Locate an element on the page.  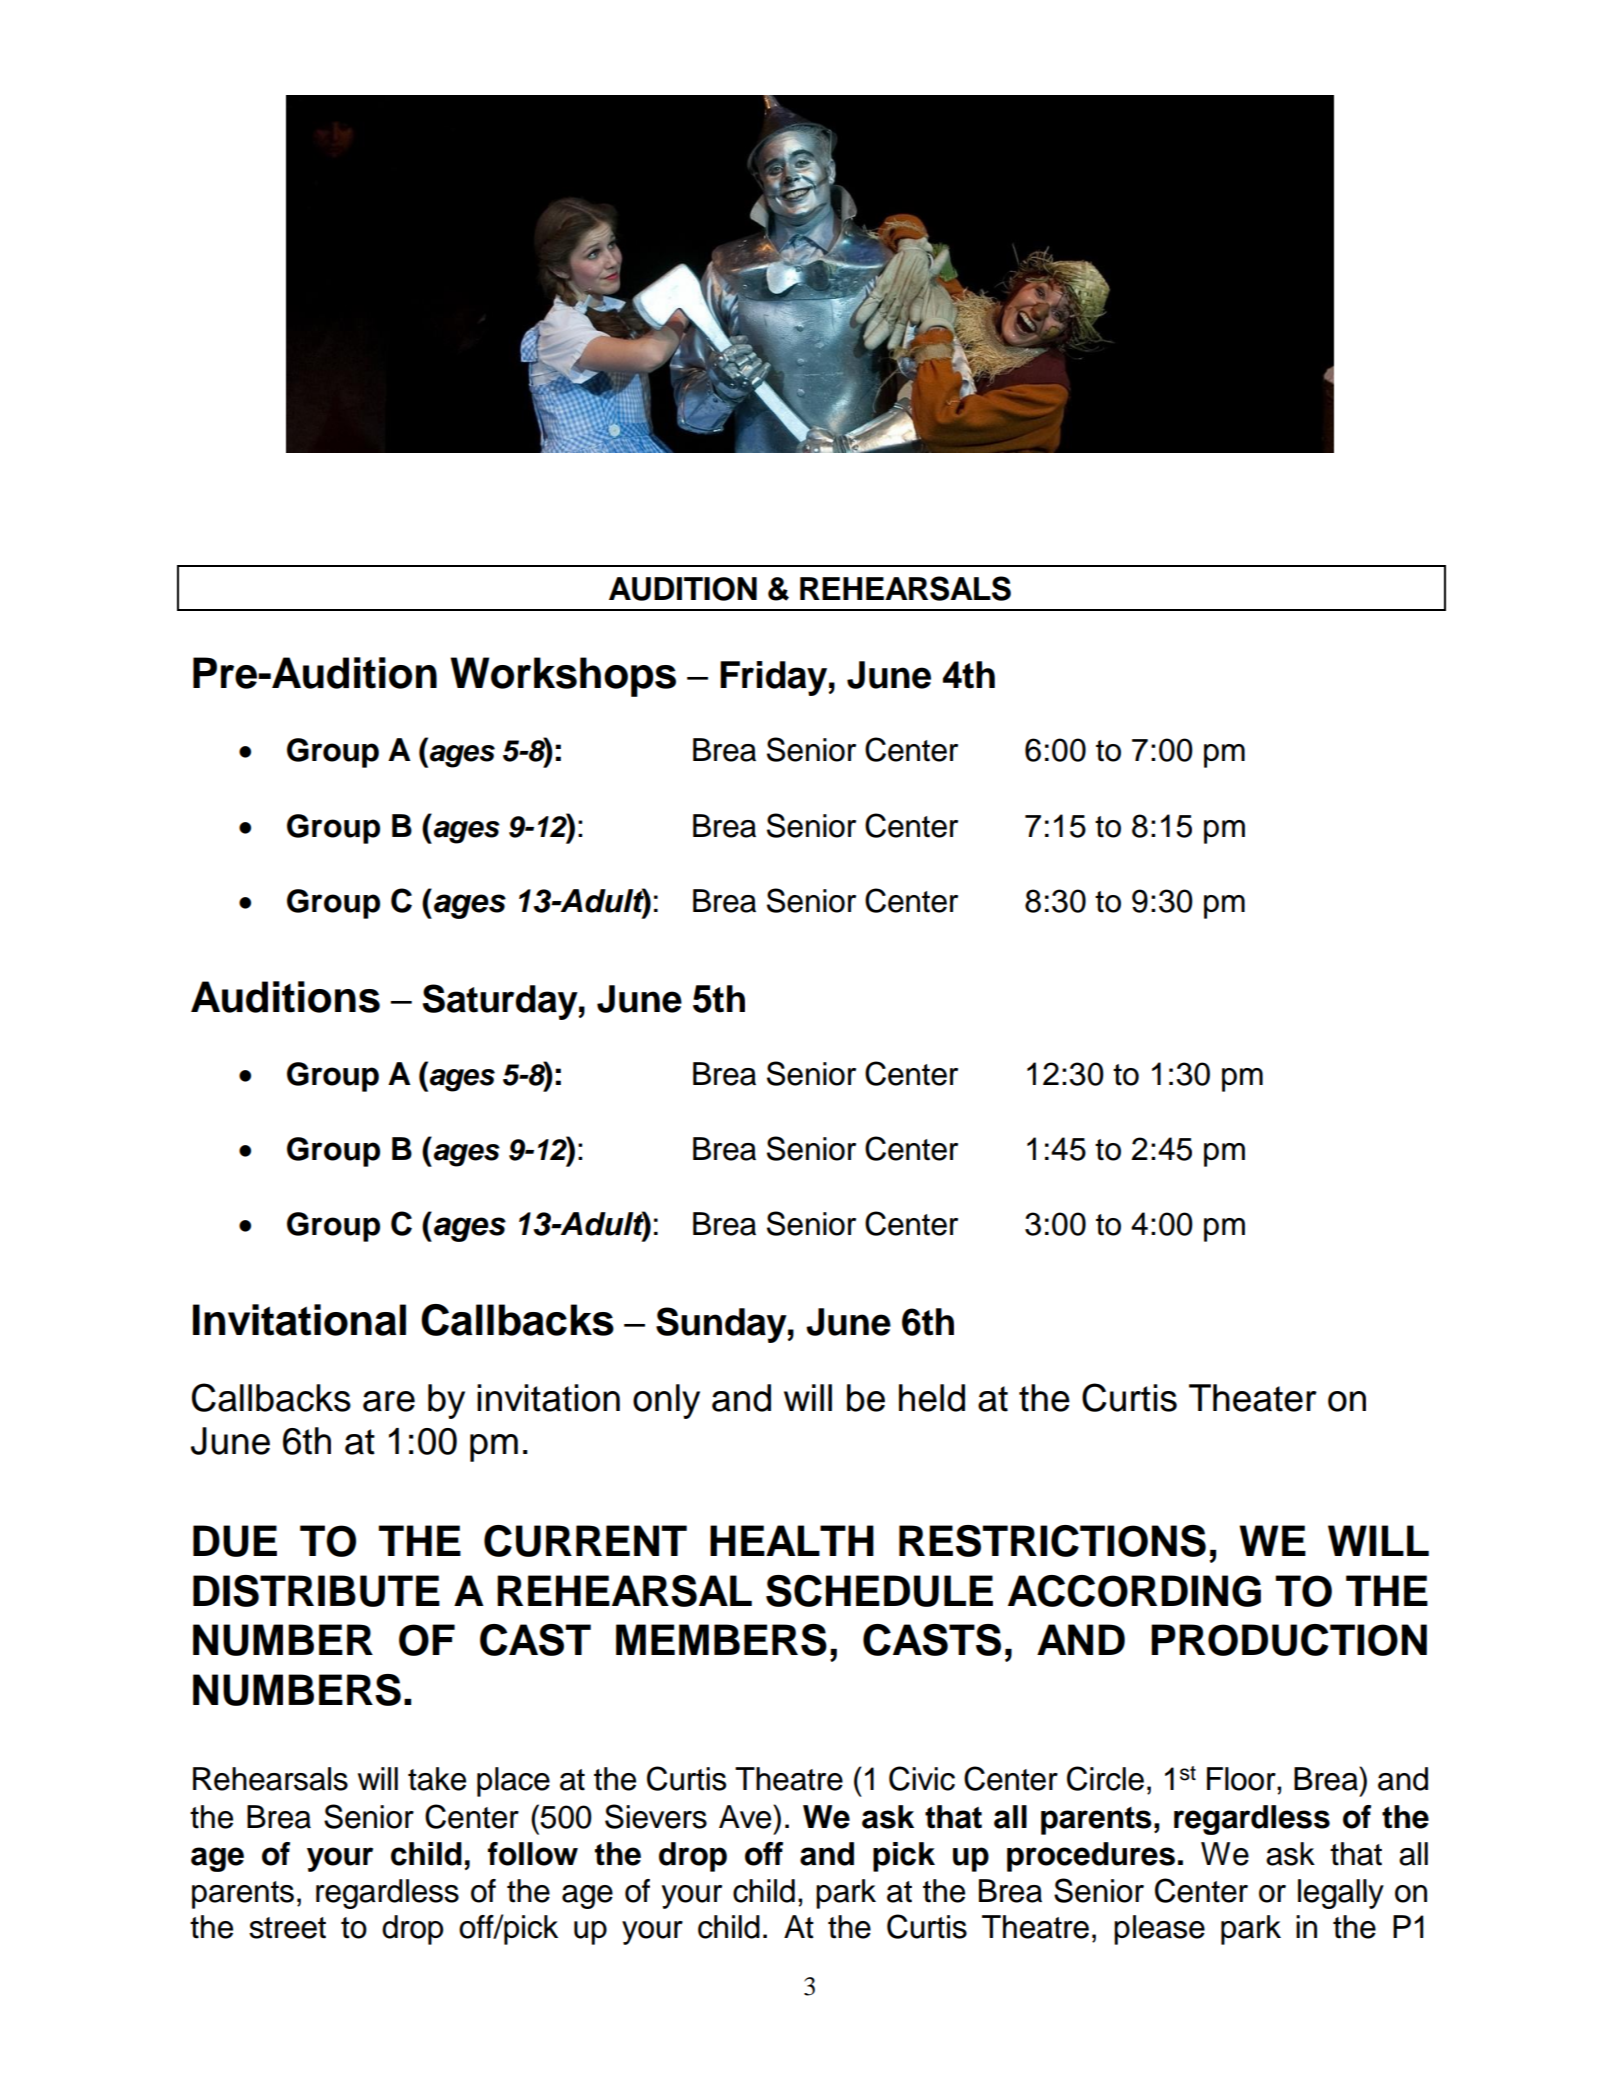
held is located at coordinates (932, 1398).
